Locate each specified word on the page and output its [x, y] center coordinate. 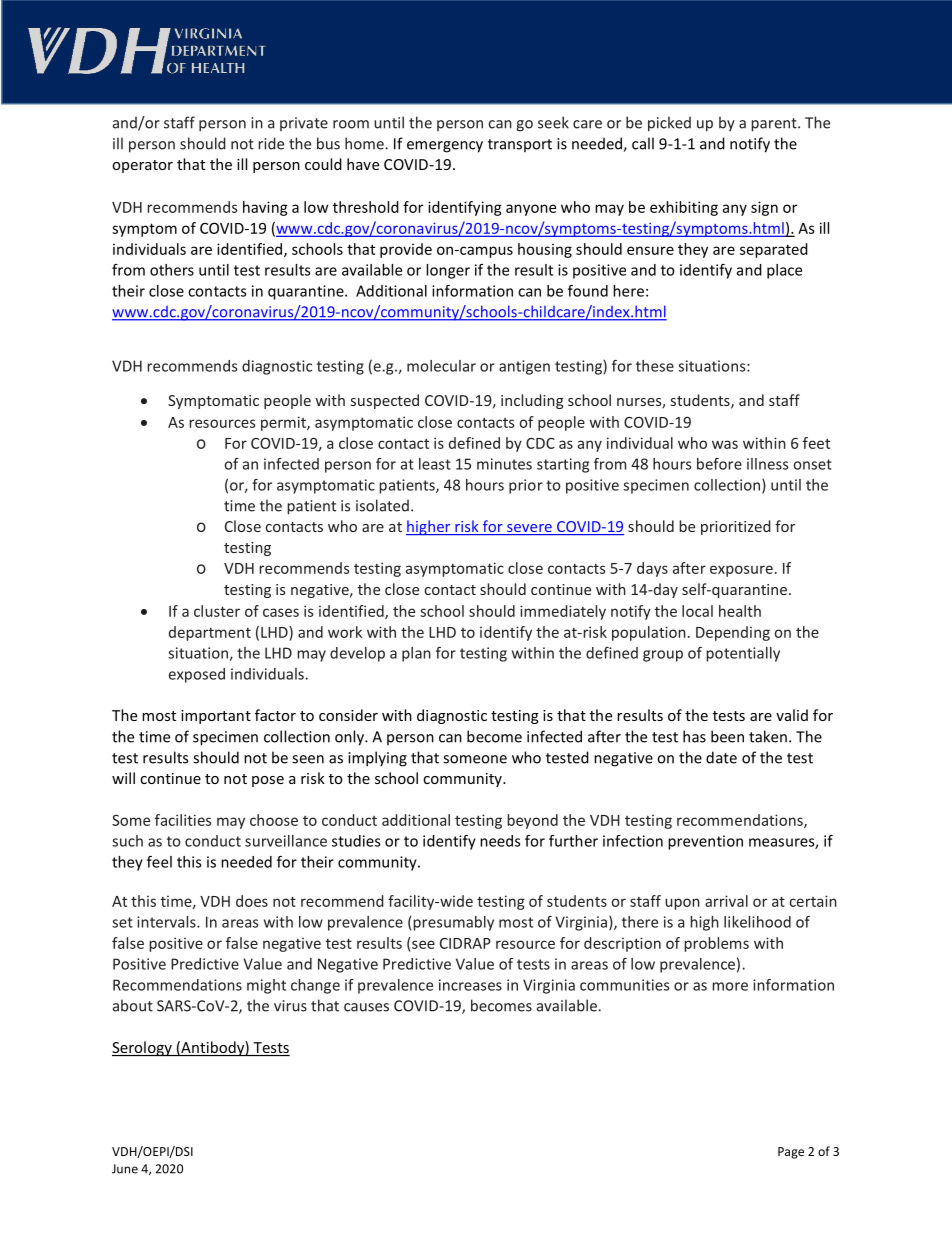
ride [271, 143]
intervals [167, 922]
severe [529, 529]
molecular [441, 366]
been [727, 736]
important [216, 717]
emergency [445, 147]
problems [716, 944]
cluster [217, 611]
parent [775, 125]
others [172, 270]
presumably [453, 923]
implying [377, 759]
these [655, 366]
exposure [741, 571]
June [125, 1169]
